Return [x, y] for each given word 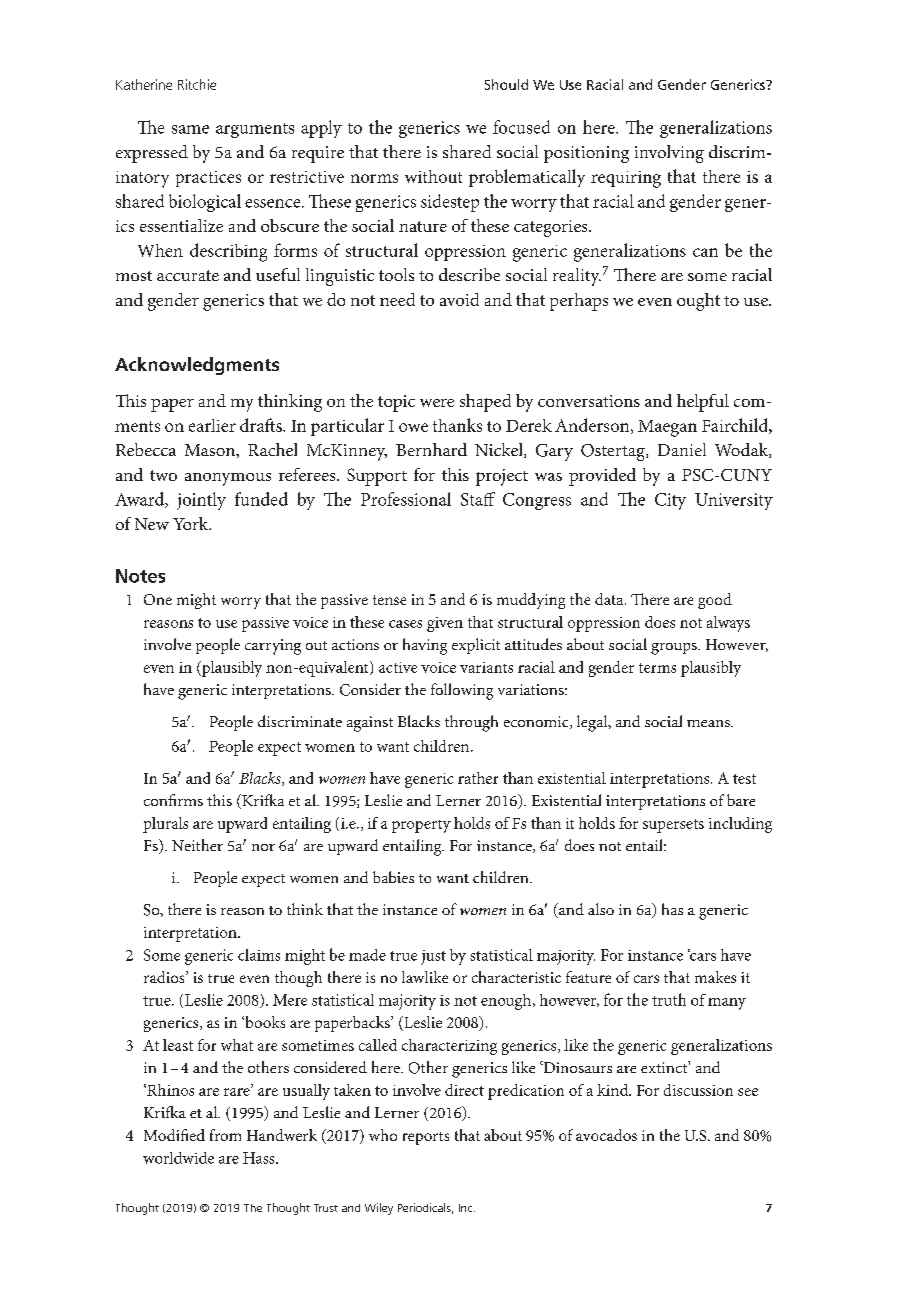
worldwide [178, 1158]
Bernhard [431, 449]
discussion [698, 1090]
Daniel [682, 449]
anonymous [228, 479]
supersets [673, 826]
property [421, 826]
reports [426, 1138]
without [433, 176]
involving [669, 154]
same [190, 129]
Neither [197, 845]
